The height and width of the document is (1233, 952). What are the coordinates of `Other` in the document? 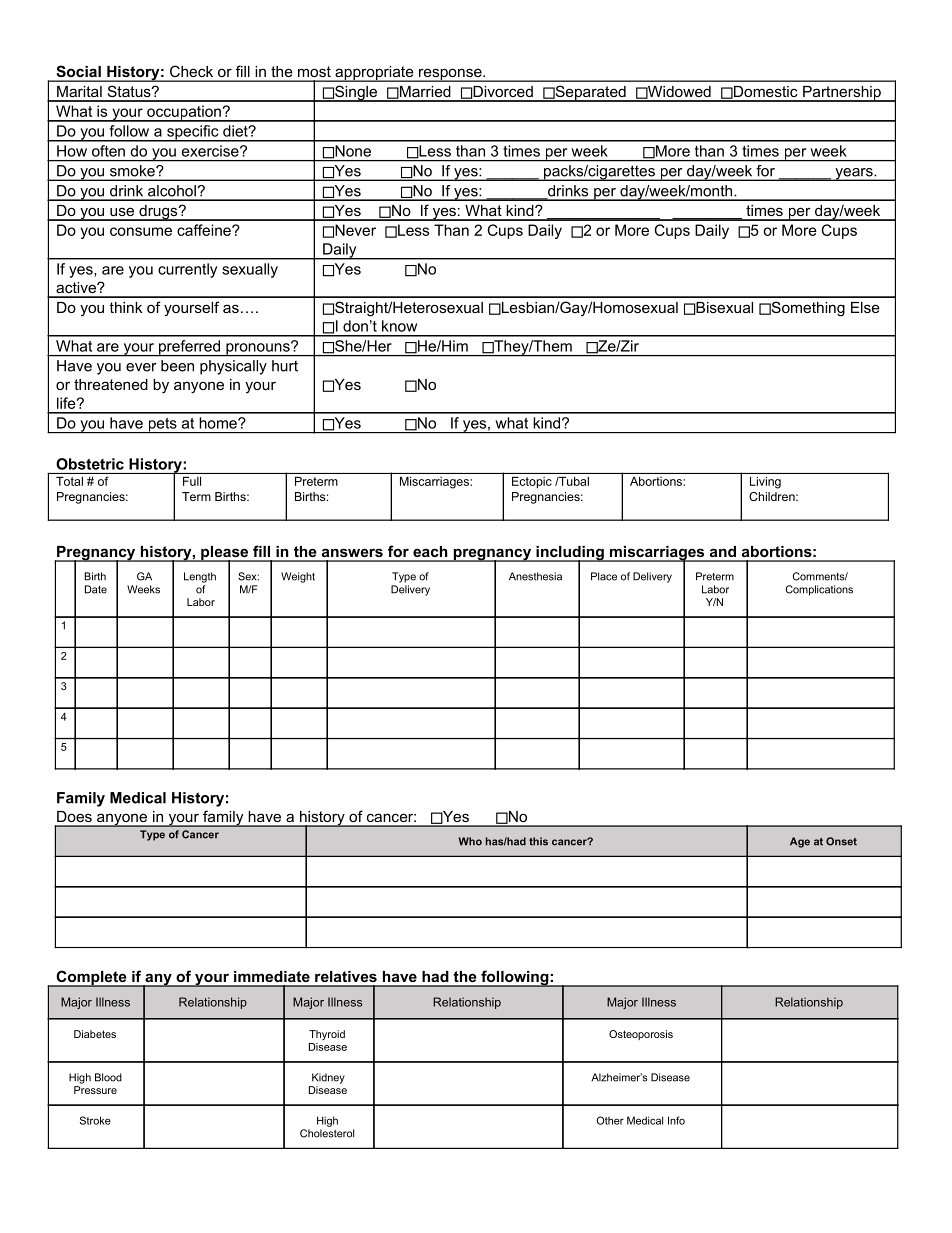 It's located at (610, 1120).
